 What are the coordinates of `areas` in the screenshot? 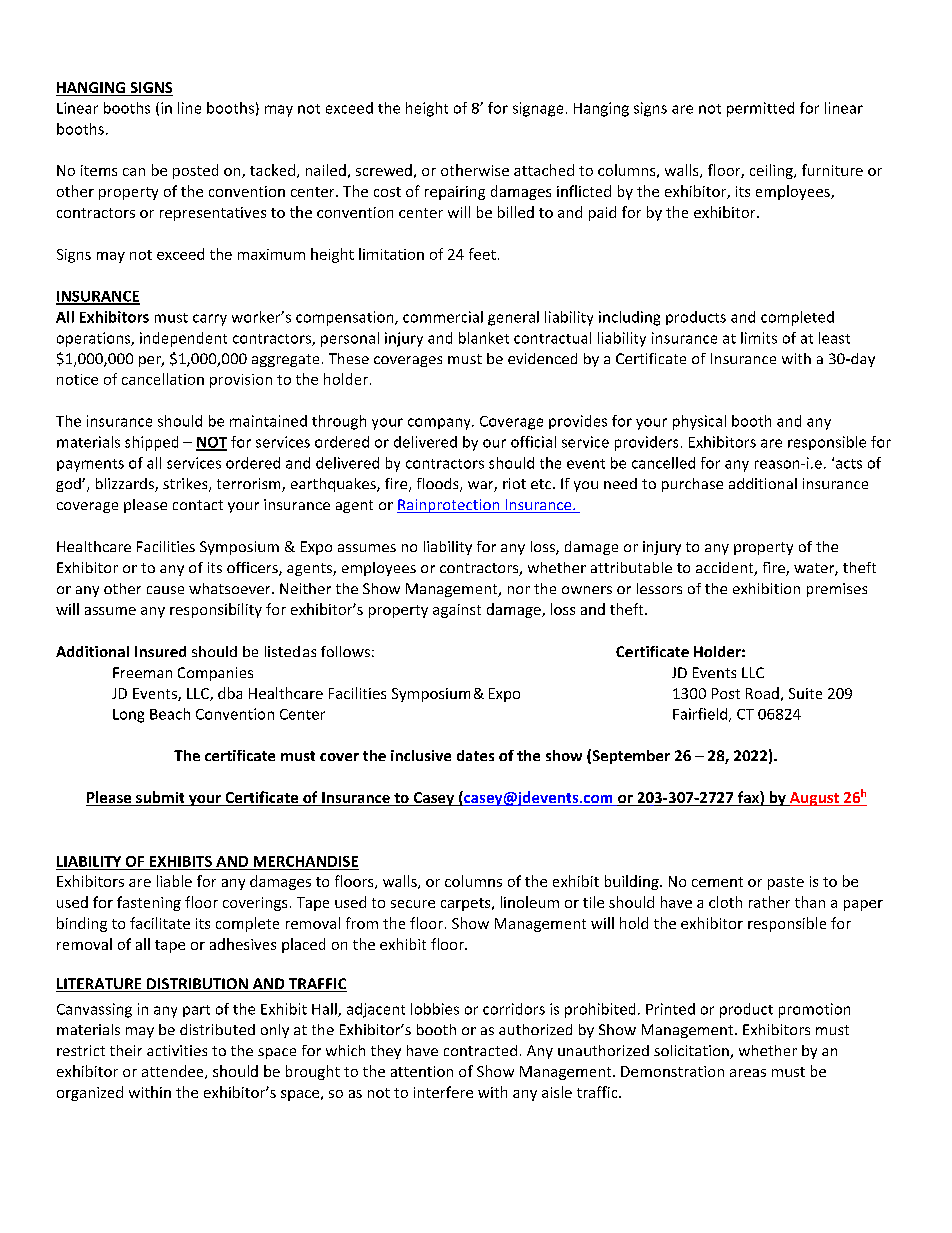 It's located at (748, 1073).
